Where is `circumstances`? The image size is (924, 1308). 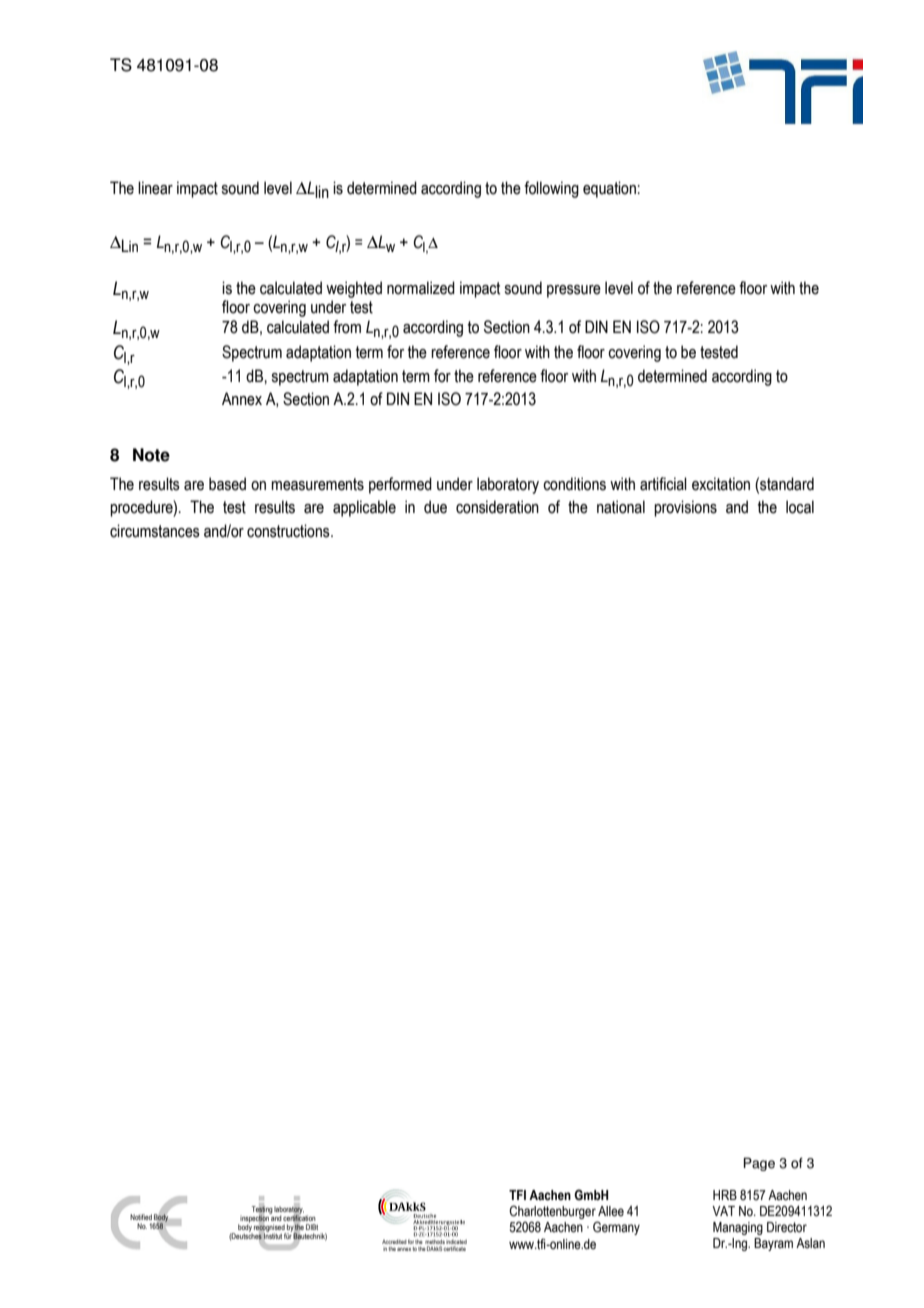 circumstances is located at coordinates (155, 531).
